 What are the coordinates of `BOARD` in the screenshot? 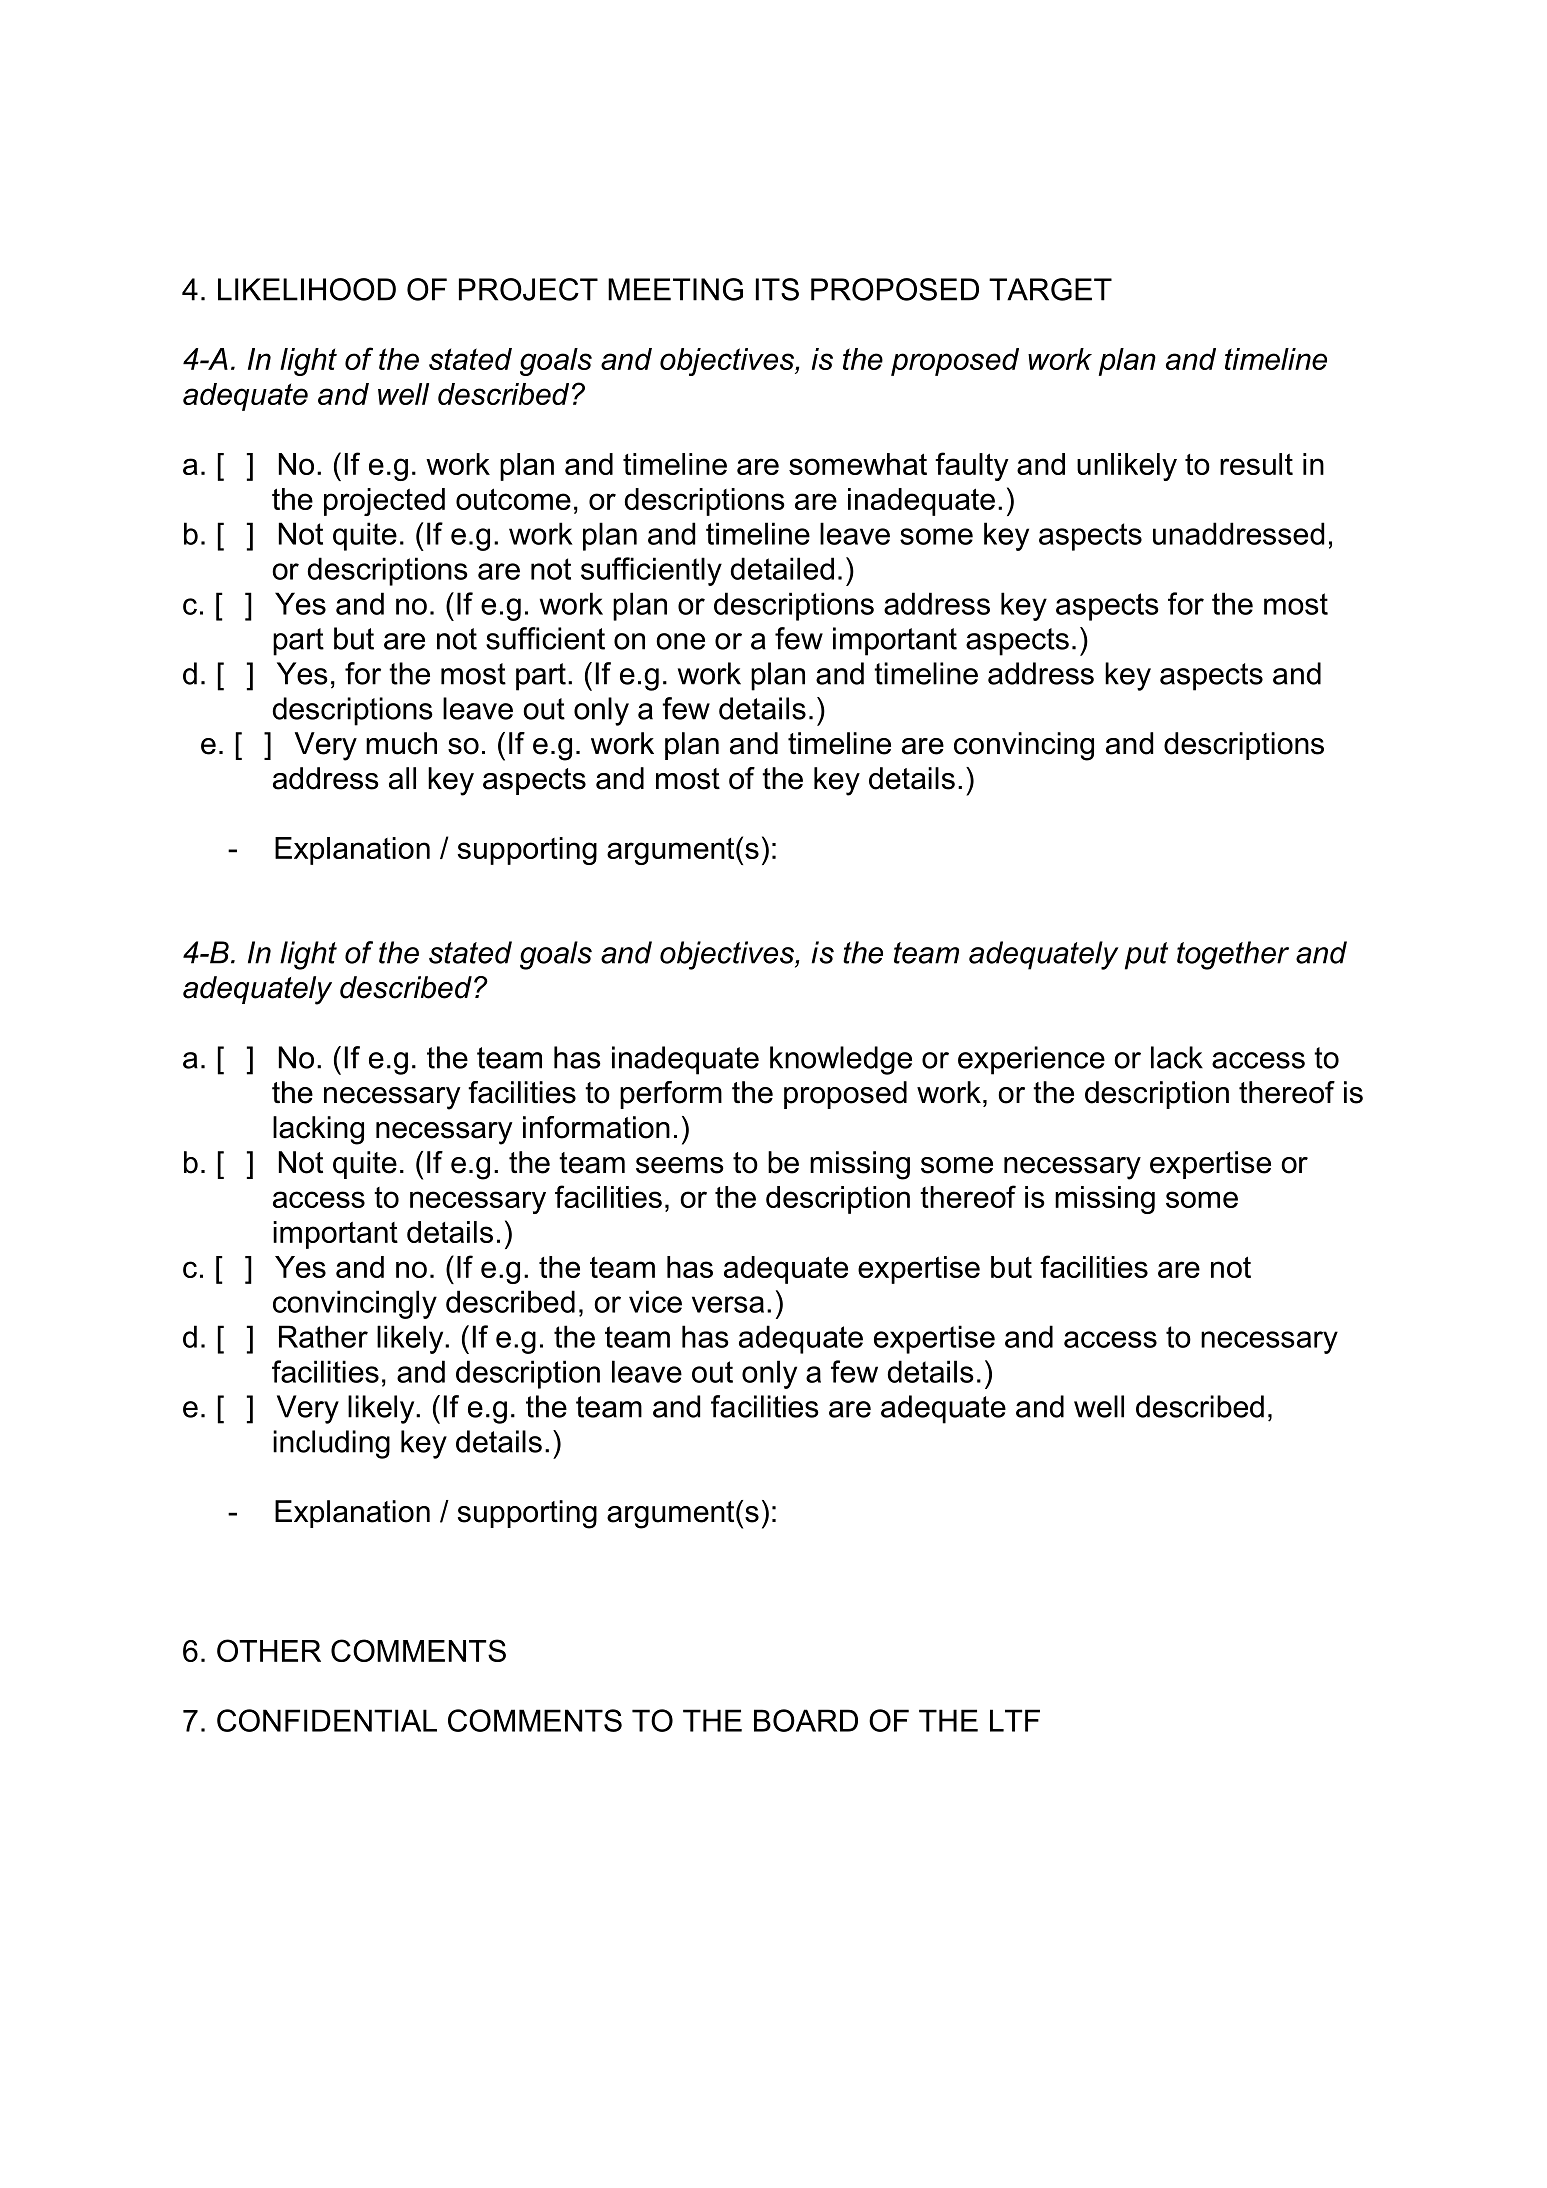 It's located at (806, 1720).
